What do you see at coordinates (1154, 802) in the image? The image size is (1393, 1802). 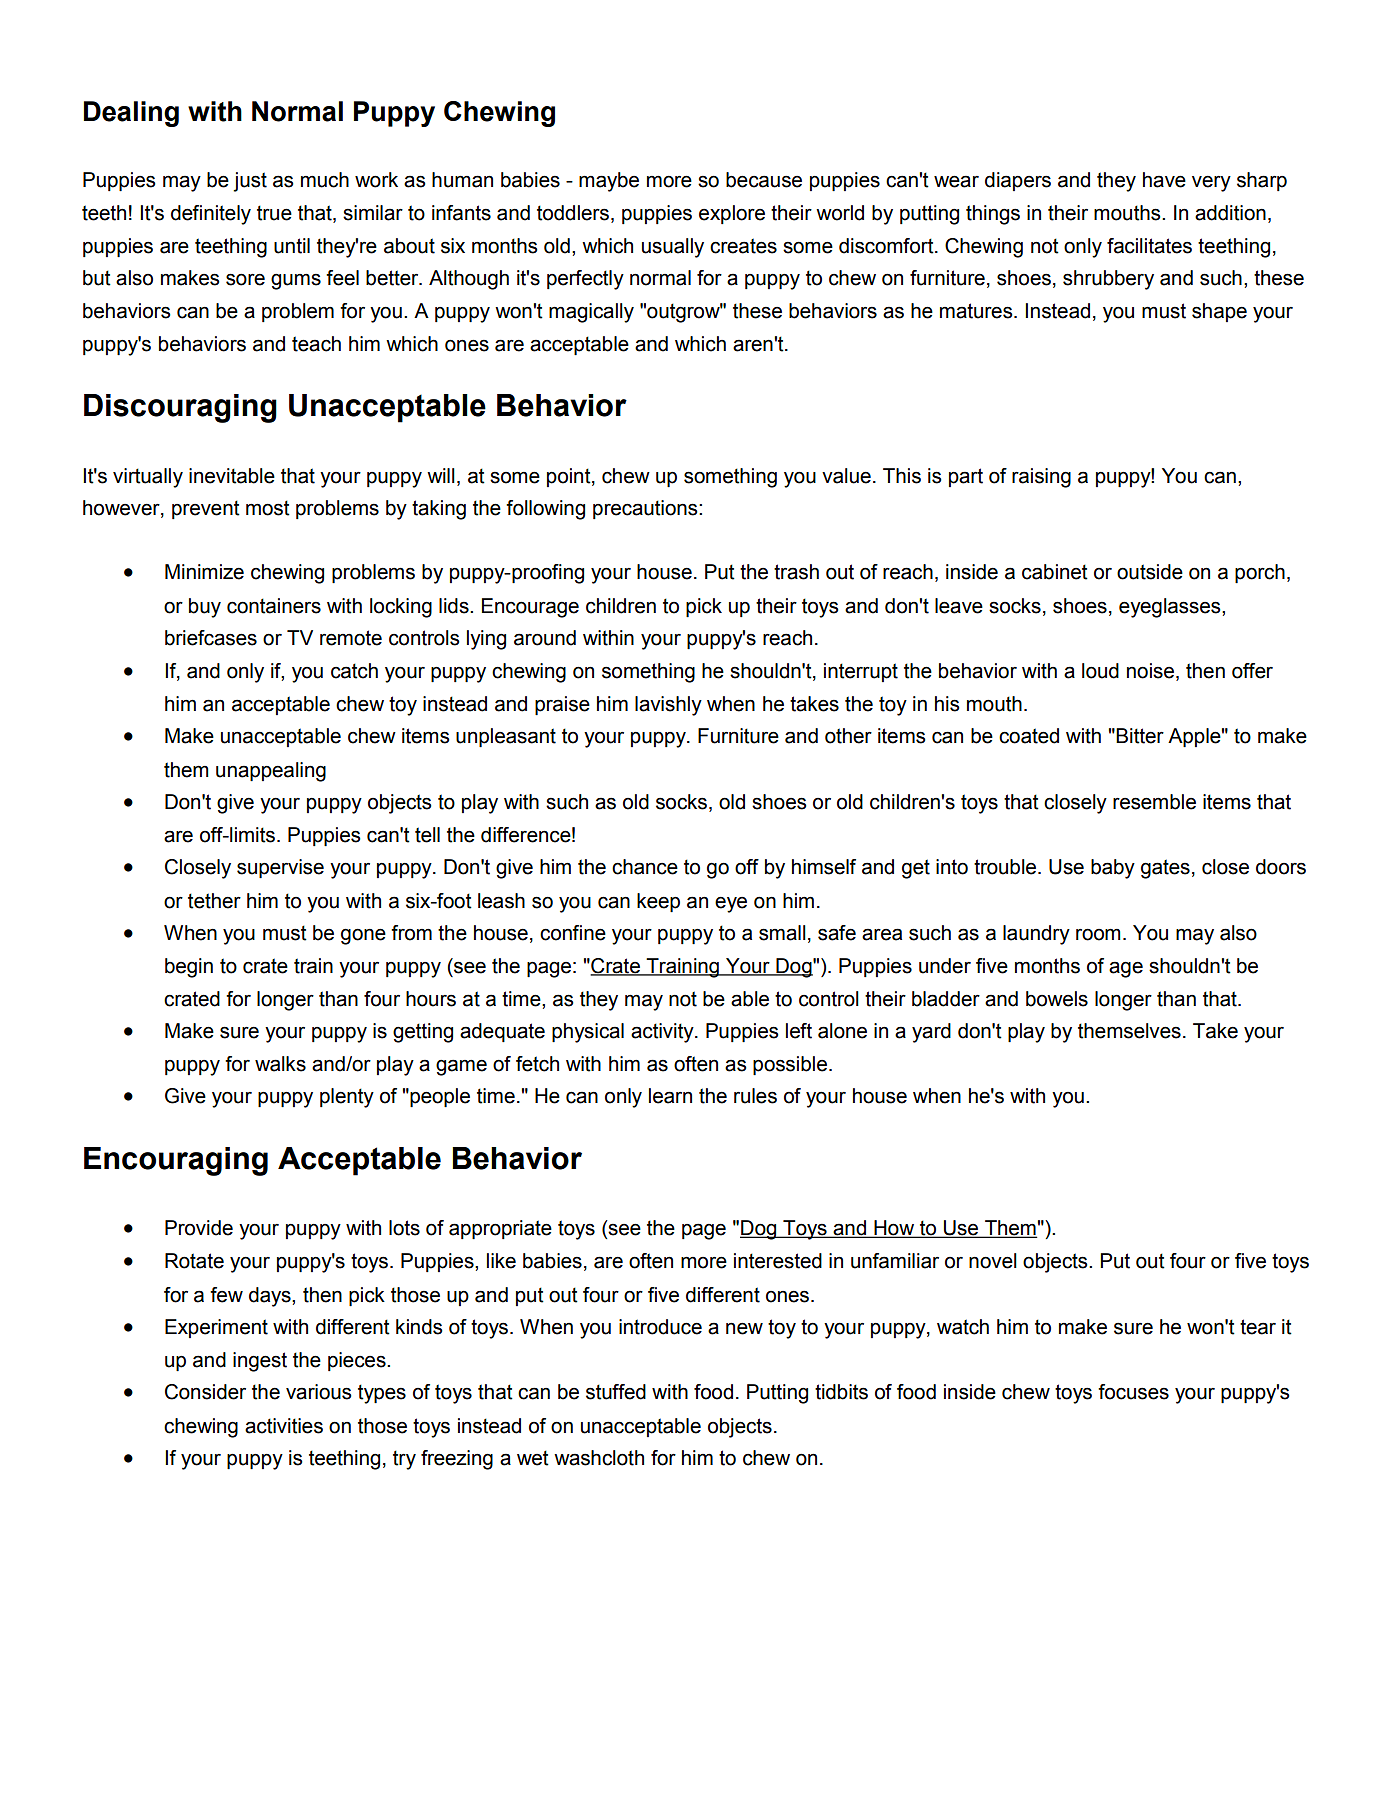 I see `resemble` at bounding box center [1154, 802].
